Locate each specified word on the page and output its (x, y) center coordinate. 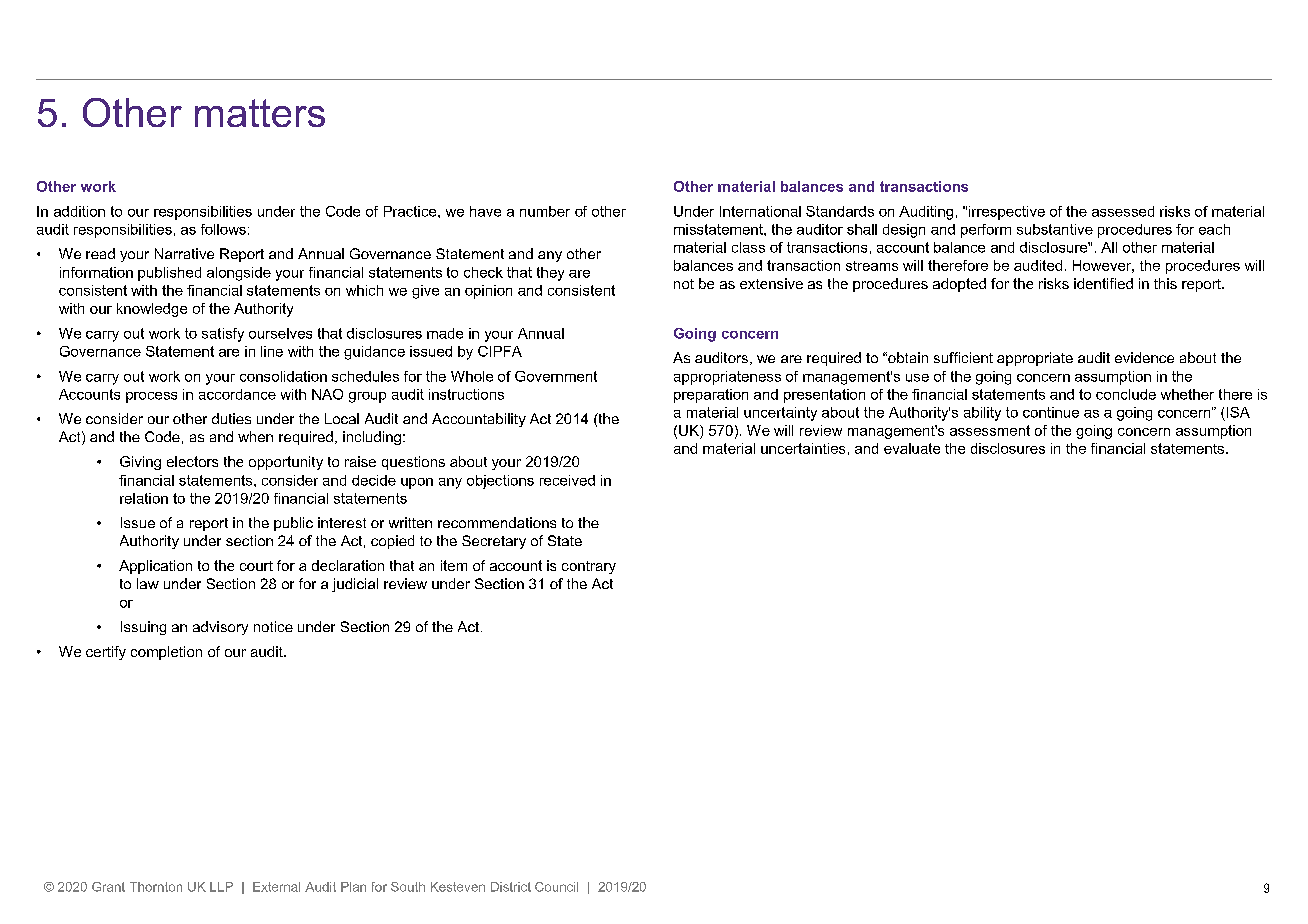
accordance (237, 394)
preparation (711, 396)
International (760, 211)
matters (260, 113)
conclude (1126, 394)
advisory (220, 628)
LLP (221, 887)
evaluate (912, 448)
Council (556, 887)
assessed (1123, 211)
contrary (589, 567)
